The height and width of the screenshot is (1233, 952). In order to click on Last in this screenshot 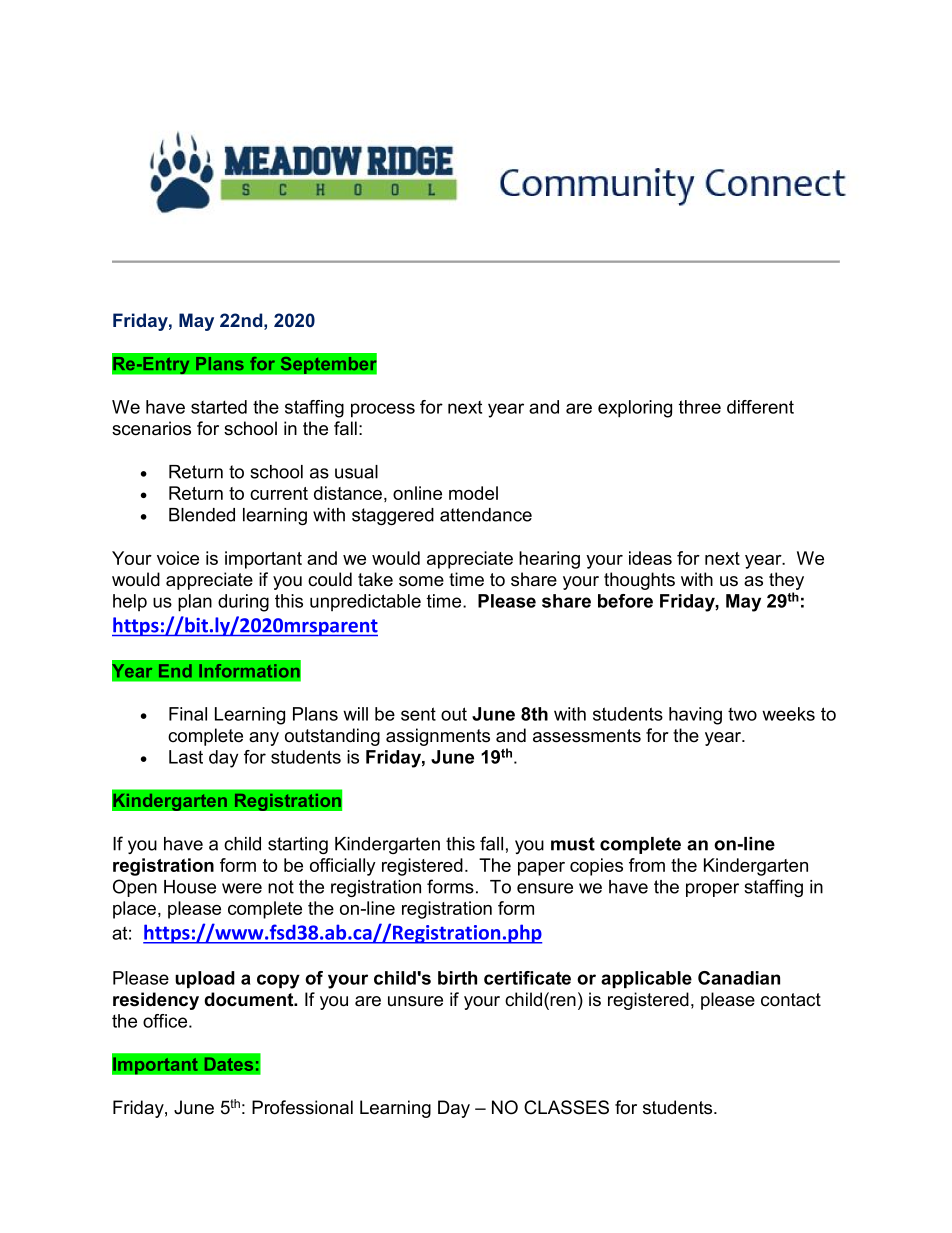, I will do `click(186, 757)`.
